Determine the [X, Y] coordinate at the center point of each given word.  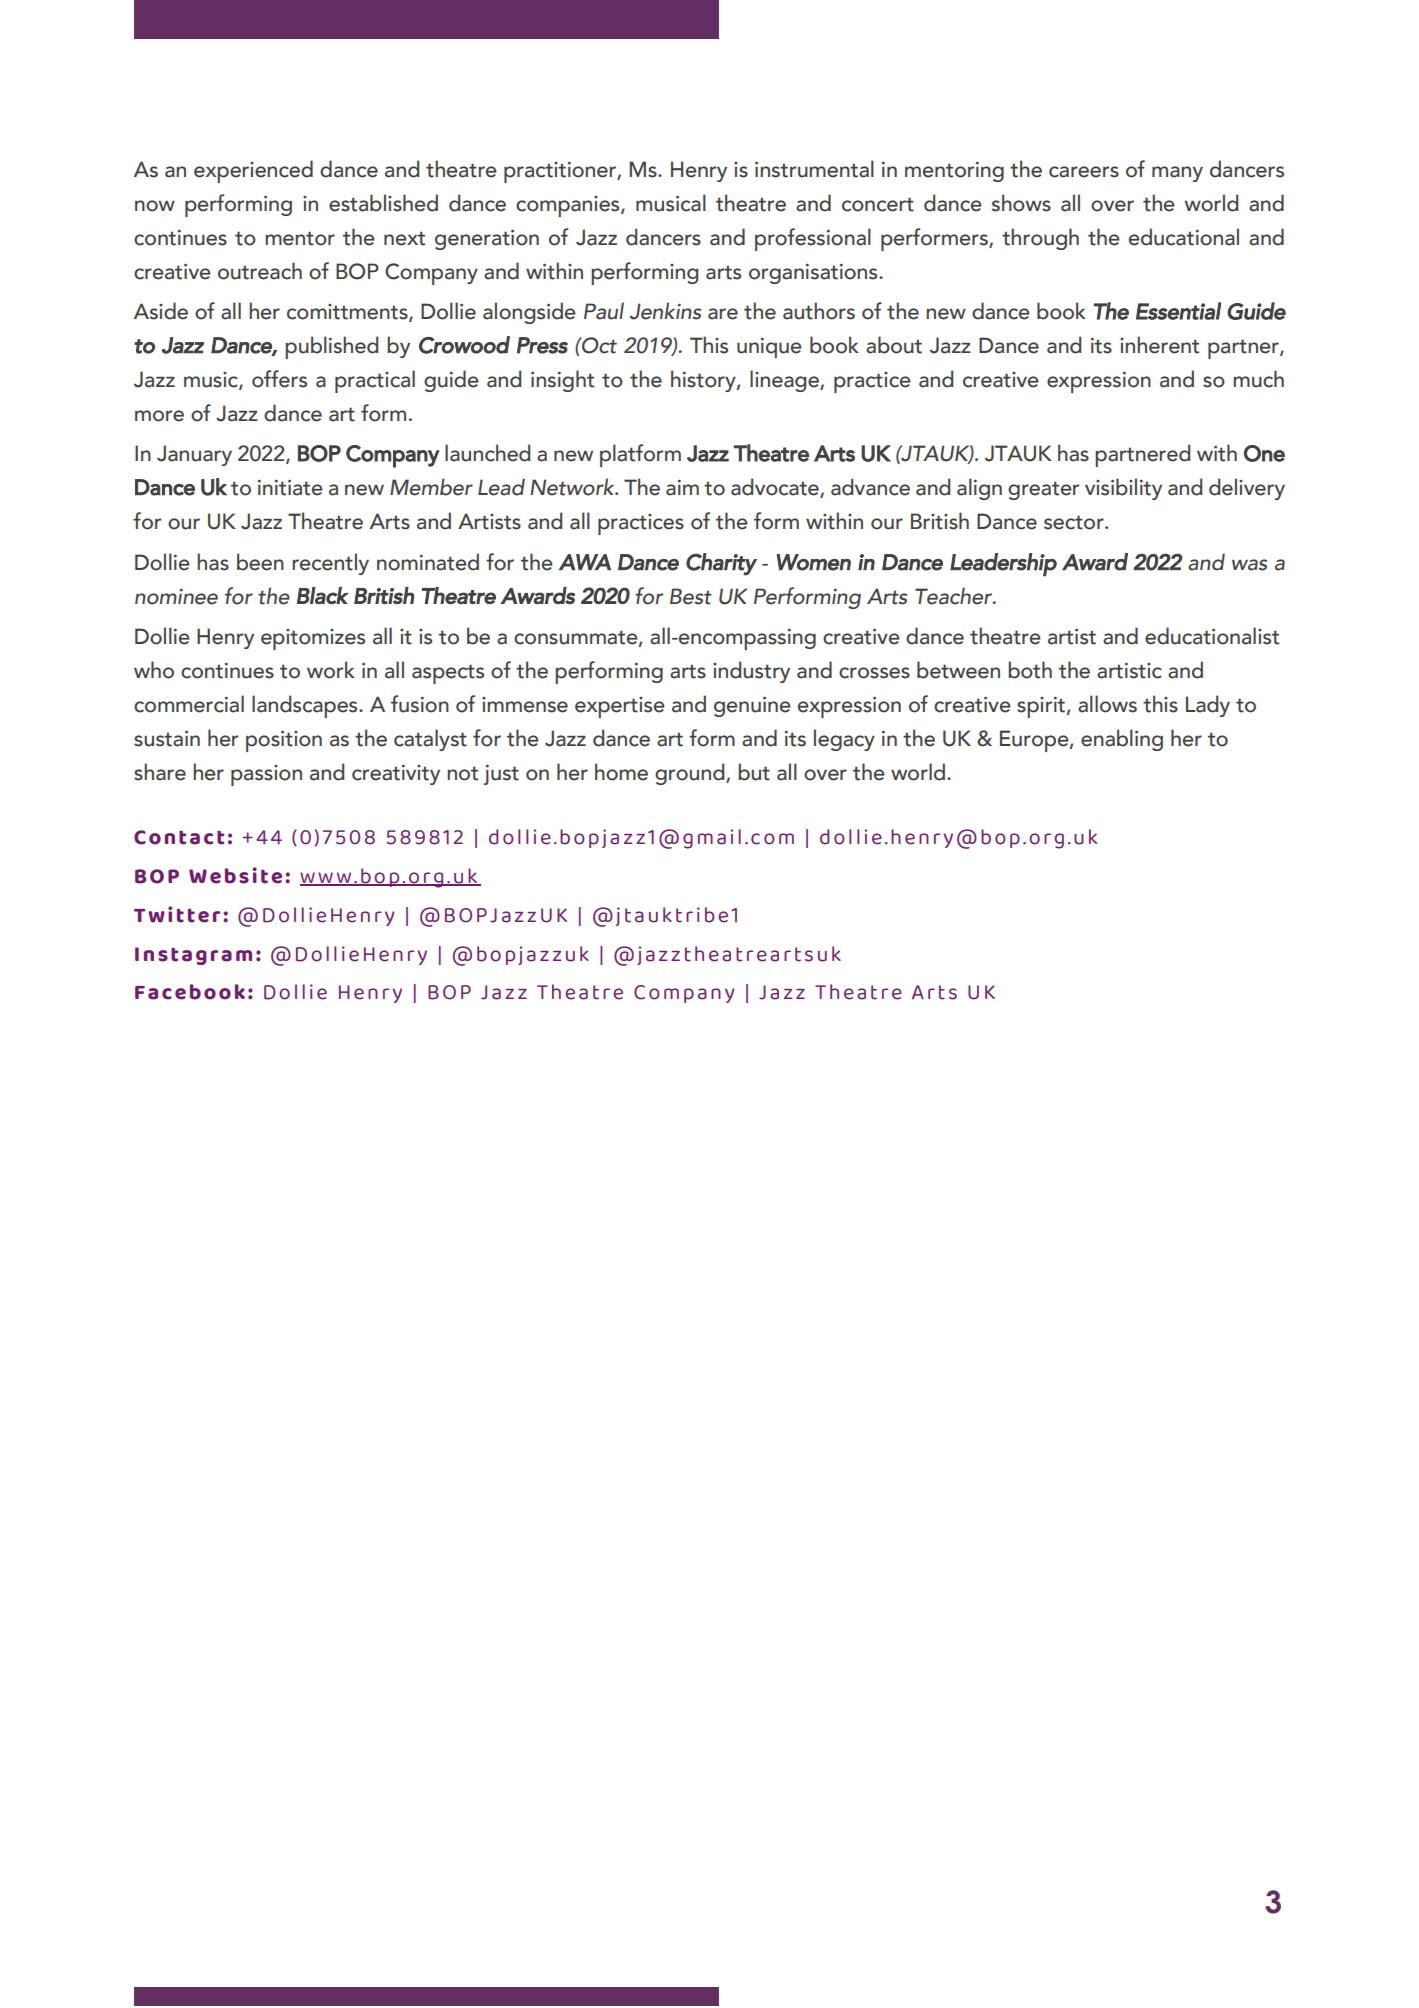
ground [691, 774]
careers [1084, 172]
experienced [253, 171]
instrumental [814, 169]
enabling [1122, 740]
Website [235, 875]
